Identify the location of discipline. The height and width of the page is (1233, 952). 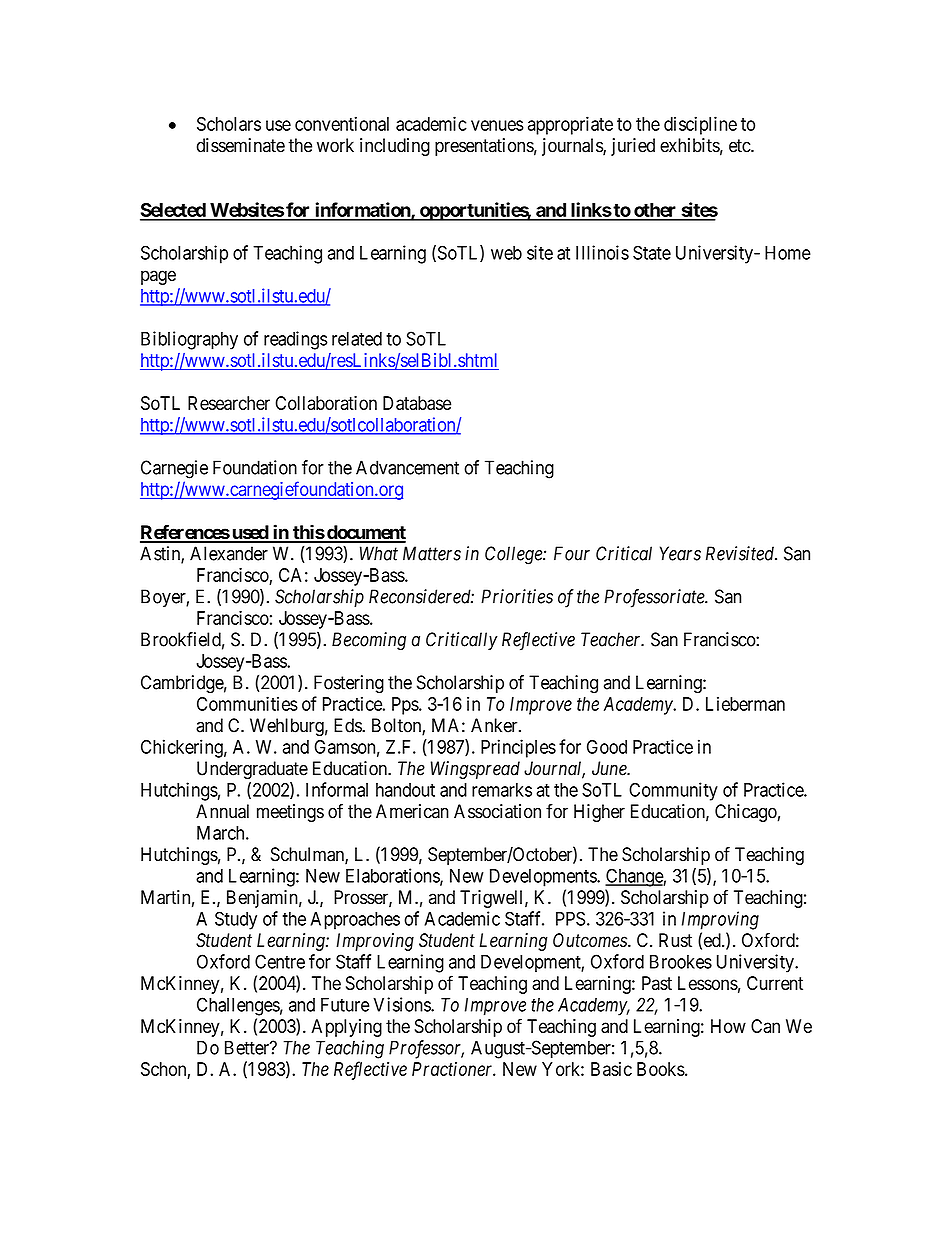
(700, 125).
